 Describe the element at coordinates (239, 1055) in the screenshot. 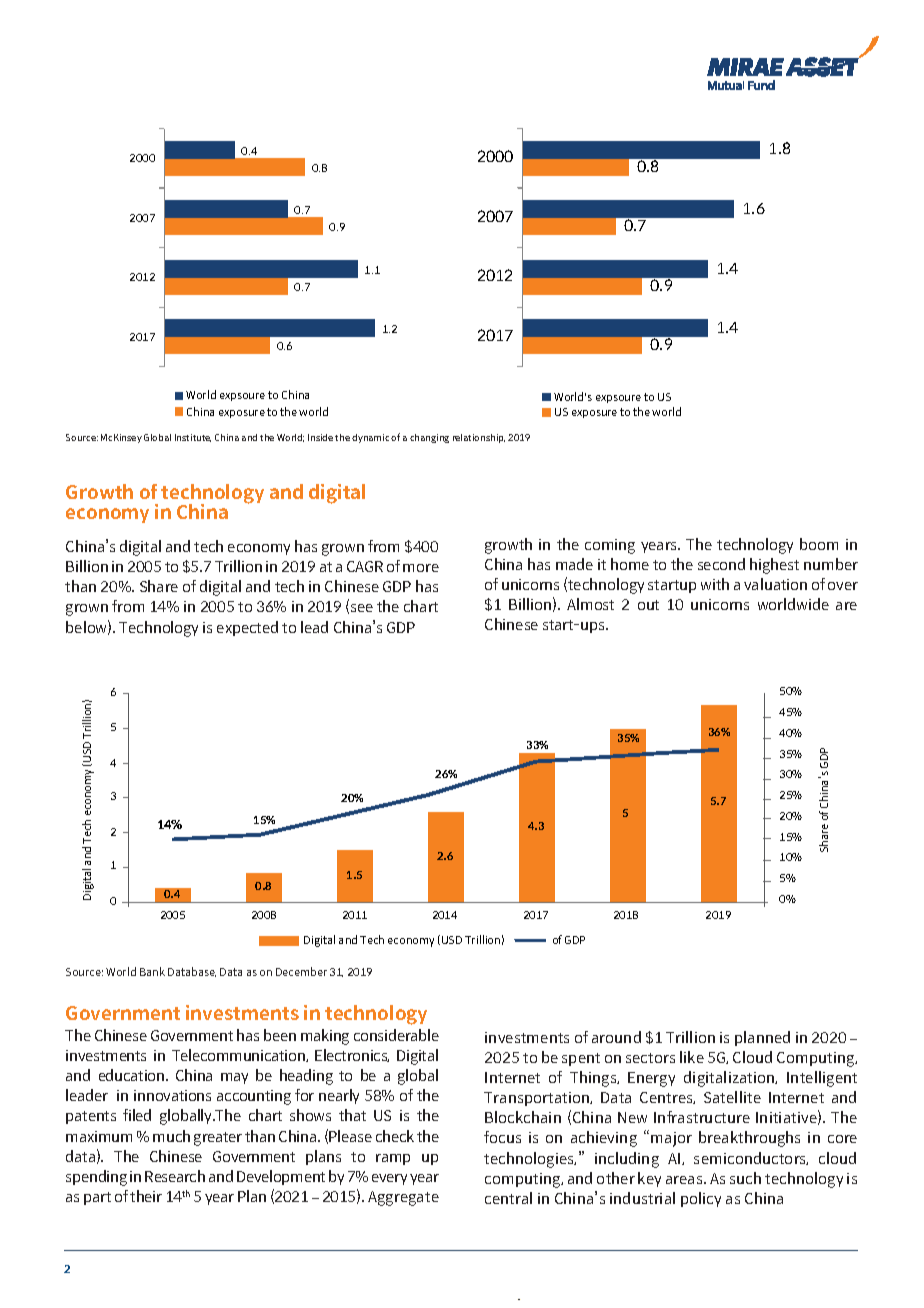

I see `Telecommunication` at that location.
